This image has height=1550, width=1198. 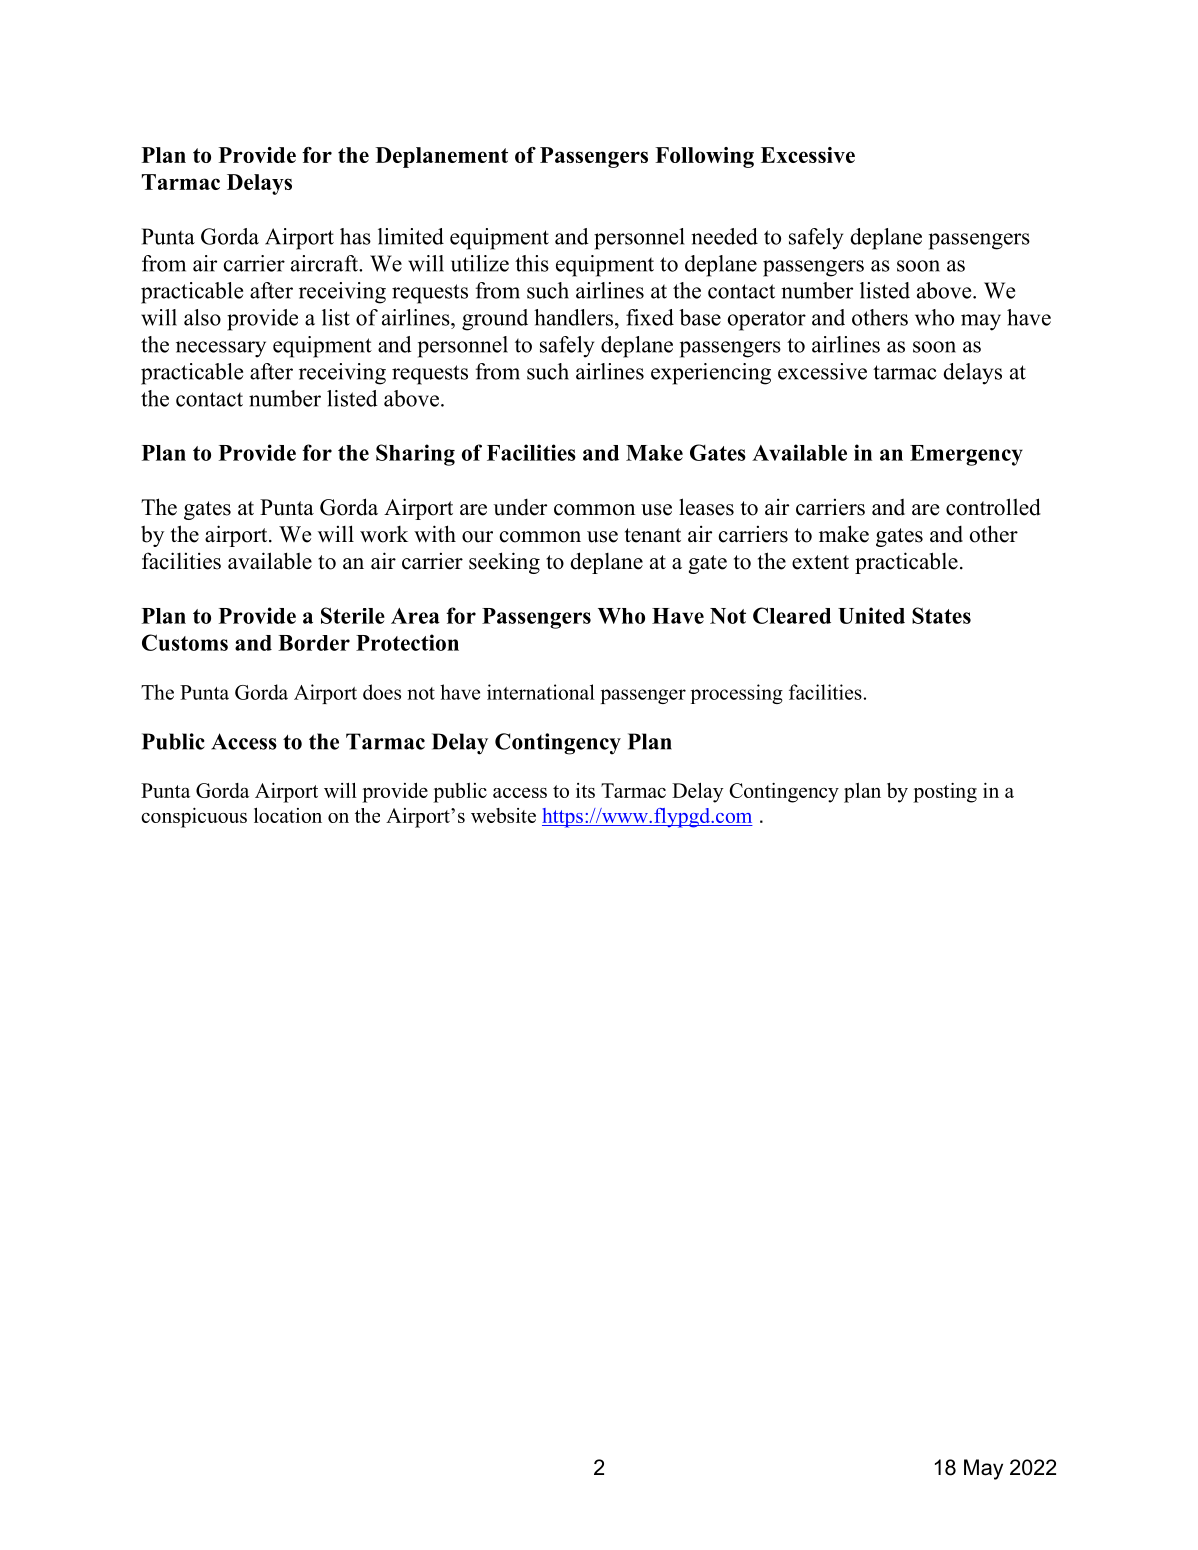 I want to click on Following, so click(x=704, y=157).
